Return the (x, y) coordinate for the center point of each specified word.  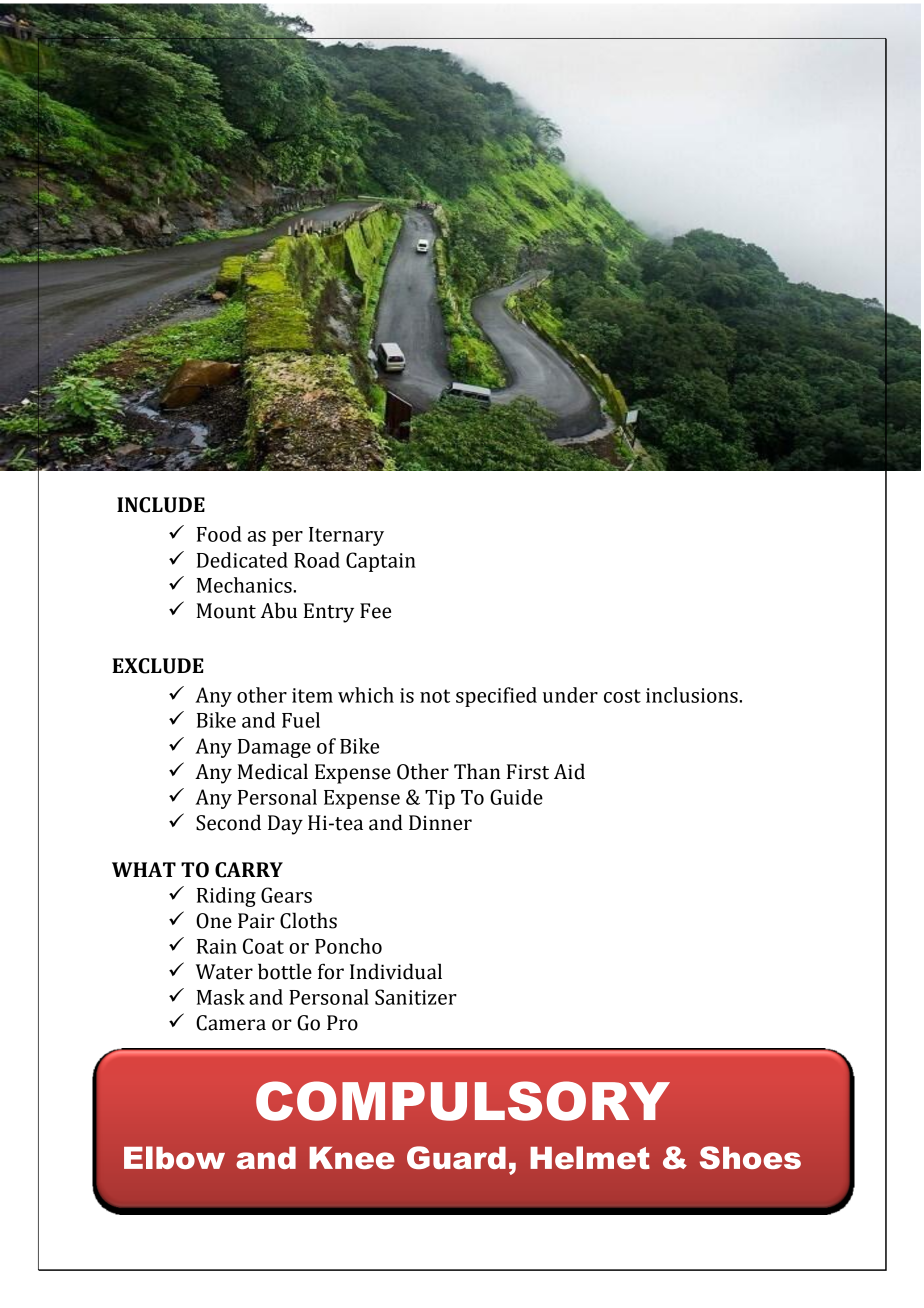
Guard (456, 1157)
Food (219, 534)
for (331, 971)
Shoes (750, 1157)
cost (622, 696)
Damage (274, 748)
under (570, 695)
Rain (217, 946)
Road (317, 560)
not (435, 696)
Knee (352, 1158)
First (528, 772)
